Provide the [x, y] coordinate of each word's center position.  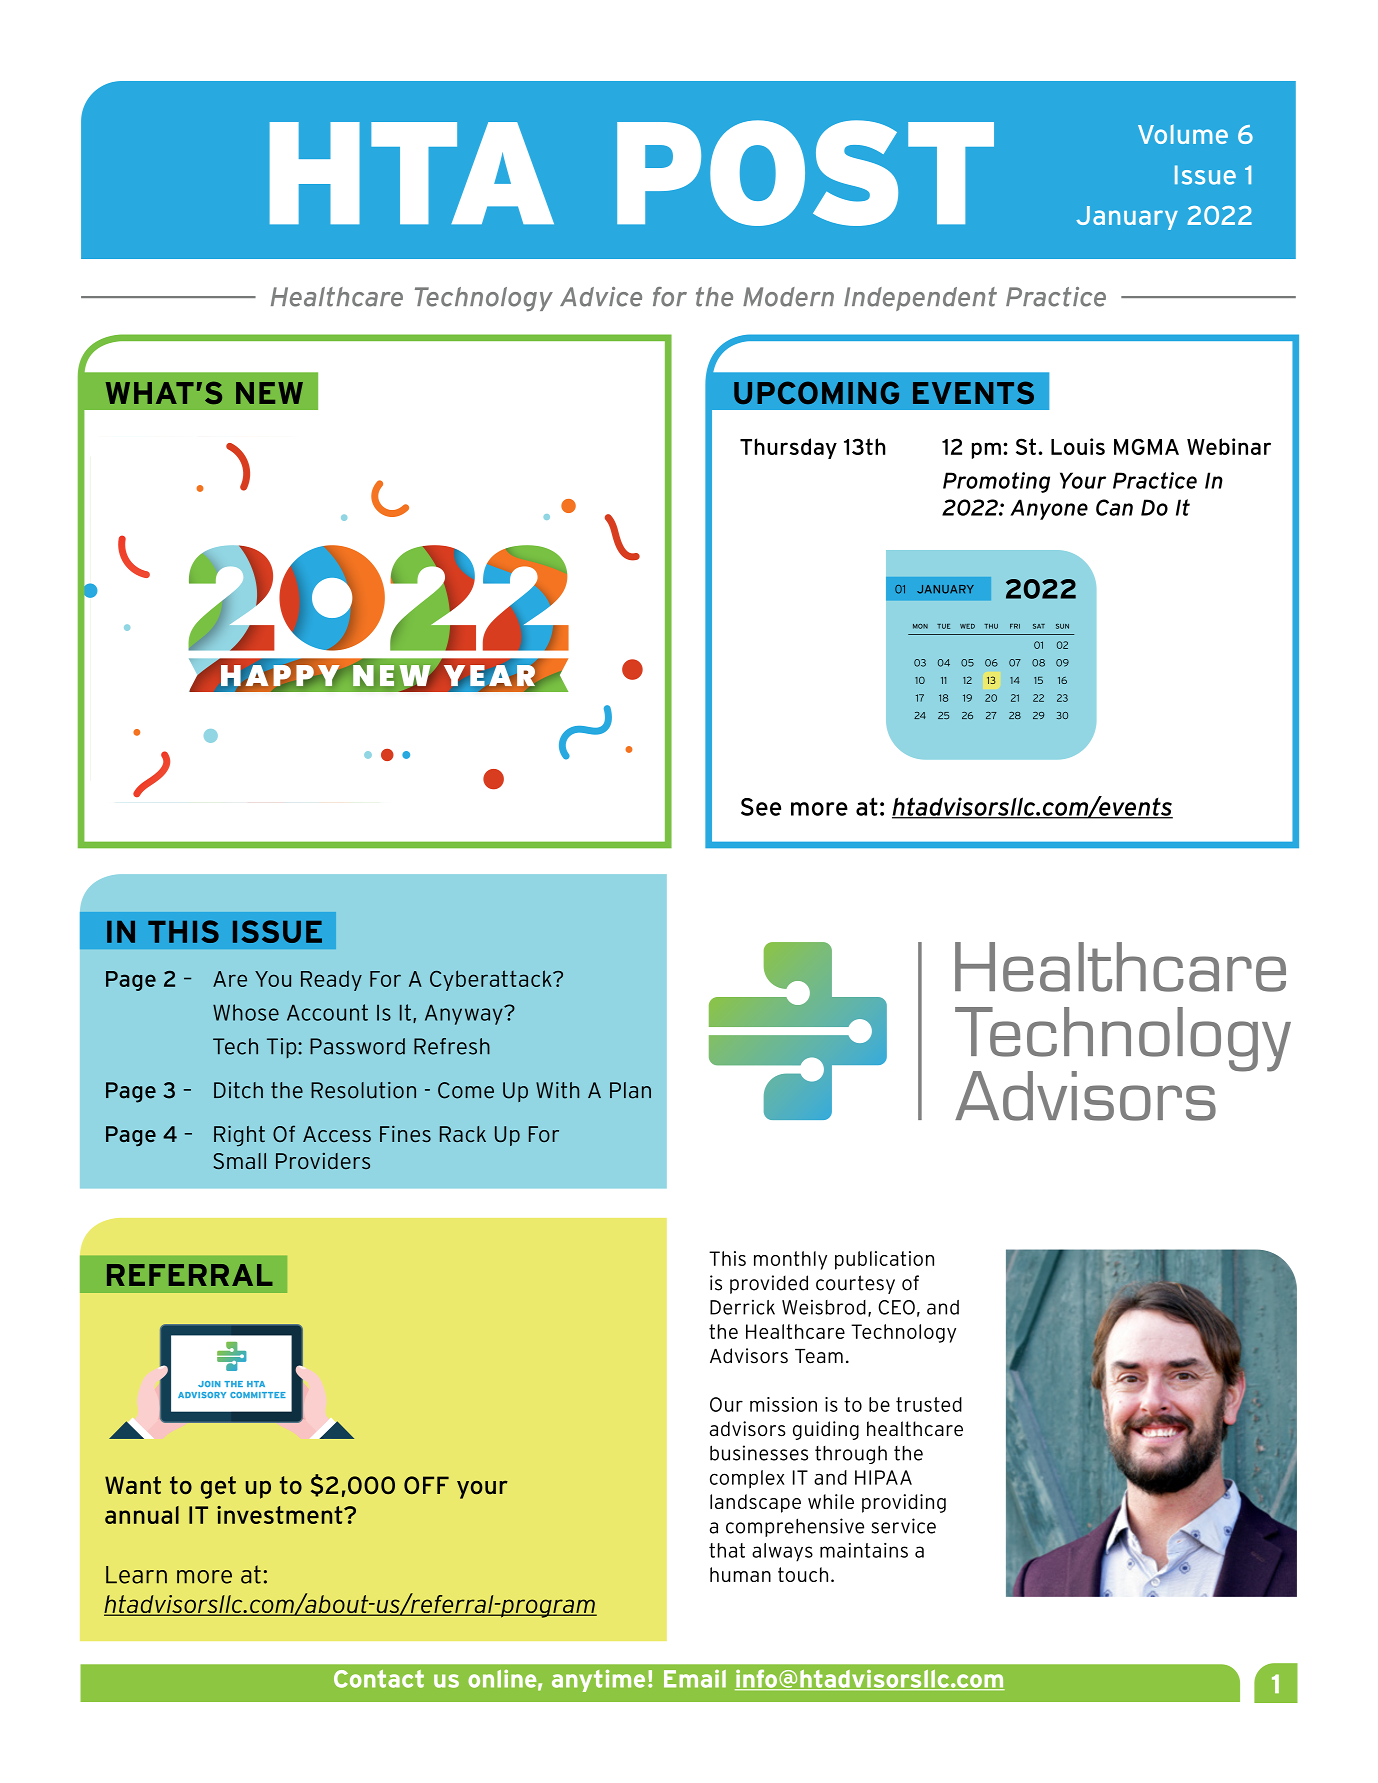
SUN [1062, 626]
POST [805, 173]
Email [695, 1679]
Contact [379, 1679]
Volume [1183, 134]
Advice [601, 297]
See [761, 807]
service [904, 1526]
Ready [331, 980]
